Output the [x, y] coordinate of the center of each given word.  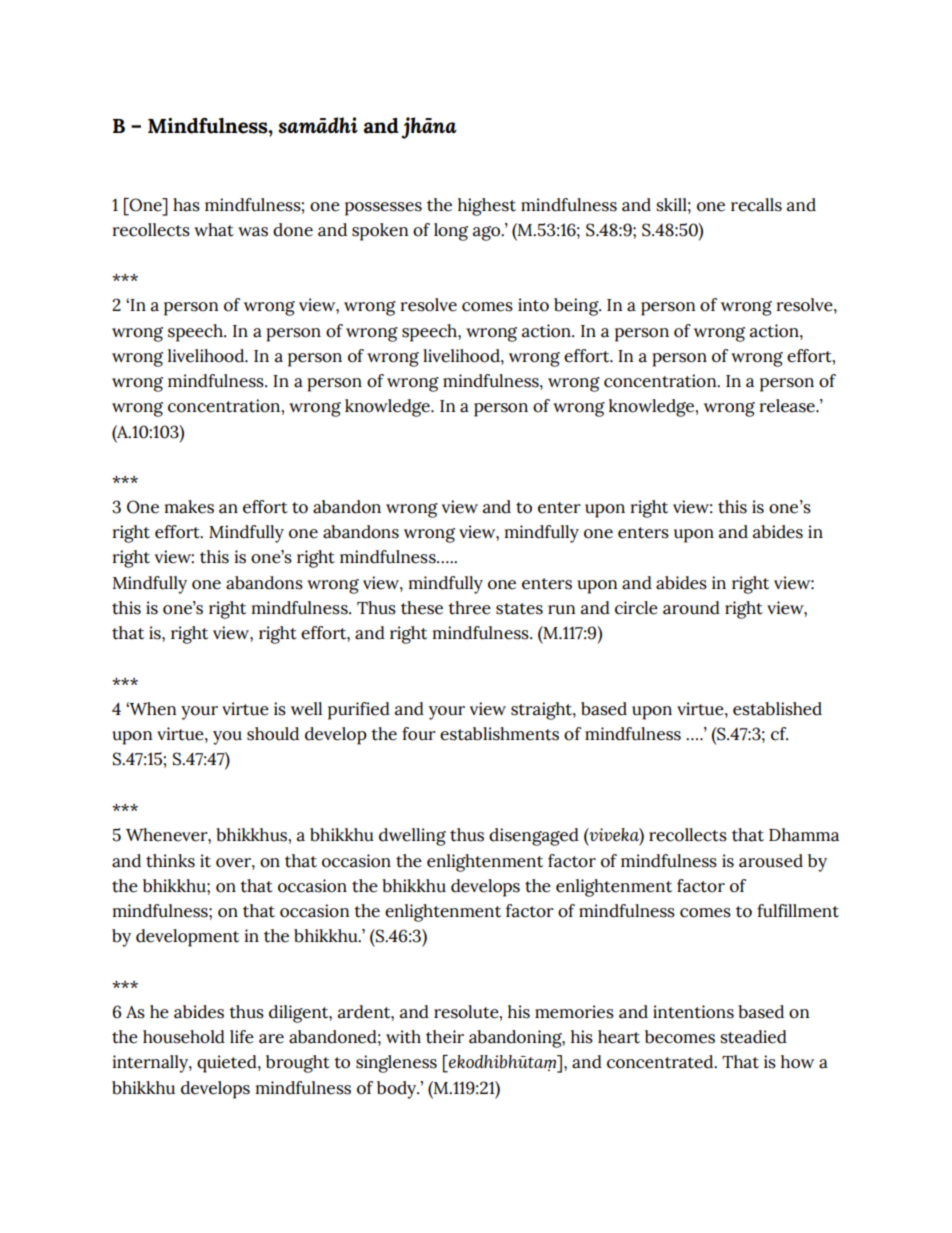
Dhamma [804, 835]
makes [189, 507]
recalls [756, 205]
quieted [228, 1064]
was [253, 232]
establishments [499, 734]
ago [488, 233]
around [691, 608]
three [469, 608]
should [273, 734]
